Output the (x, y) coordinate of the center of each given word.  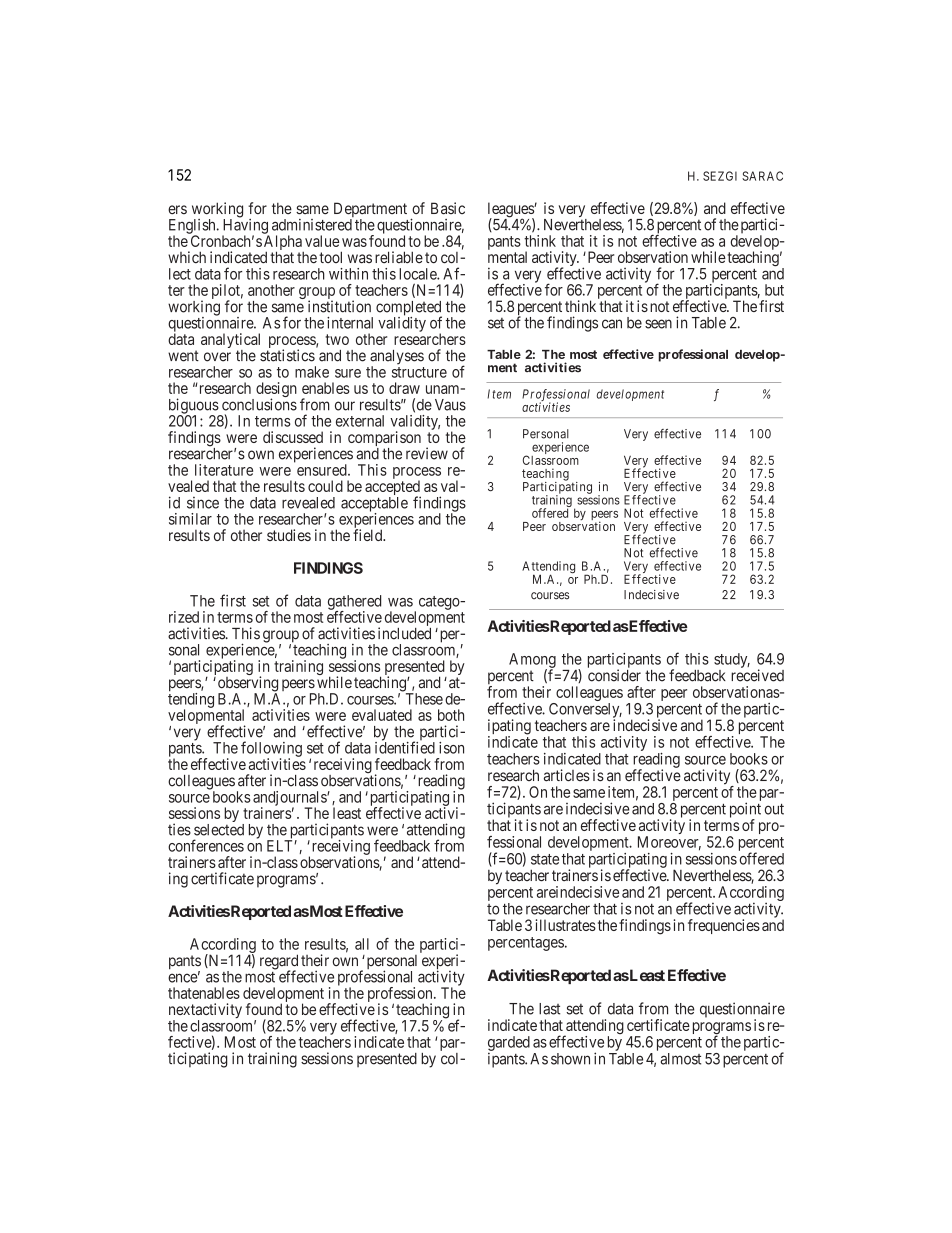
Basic (448, 208)
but (774, 290)
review (427, 453)
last (549, 1009)
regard (279, 963)
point (745, 811)
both (451, 715)
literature (224, 470)
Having (245, 226)
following (271, 750)
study (732, 660)
